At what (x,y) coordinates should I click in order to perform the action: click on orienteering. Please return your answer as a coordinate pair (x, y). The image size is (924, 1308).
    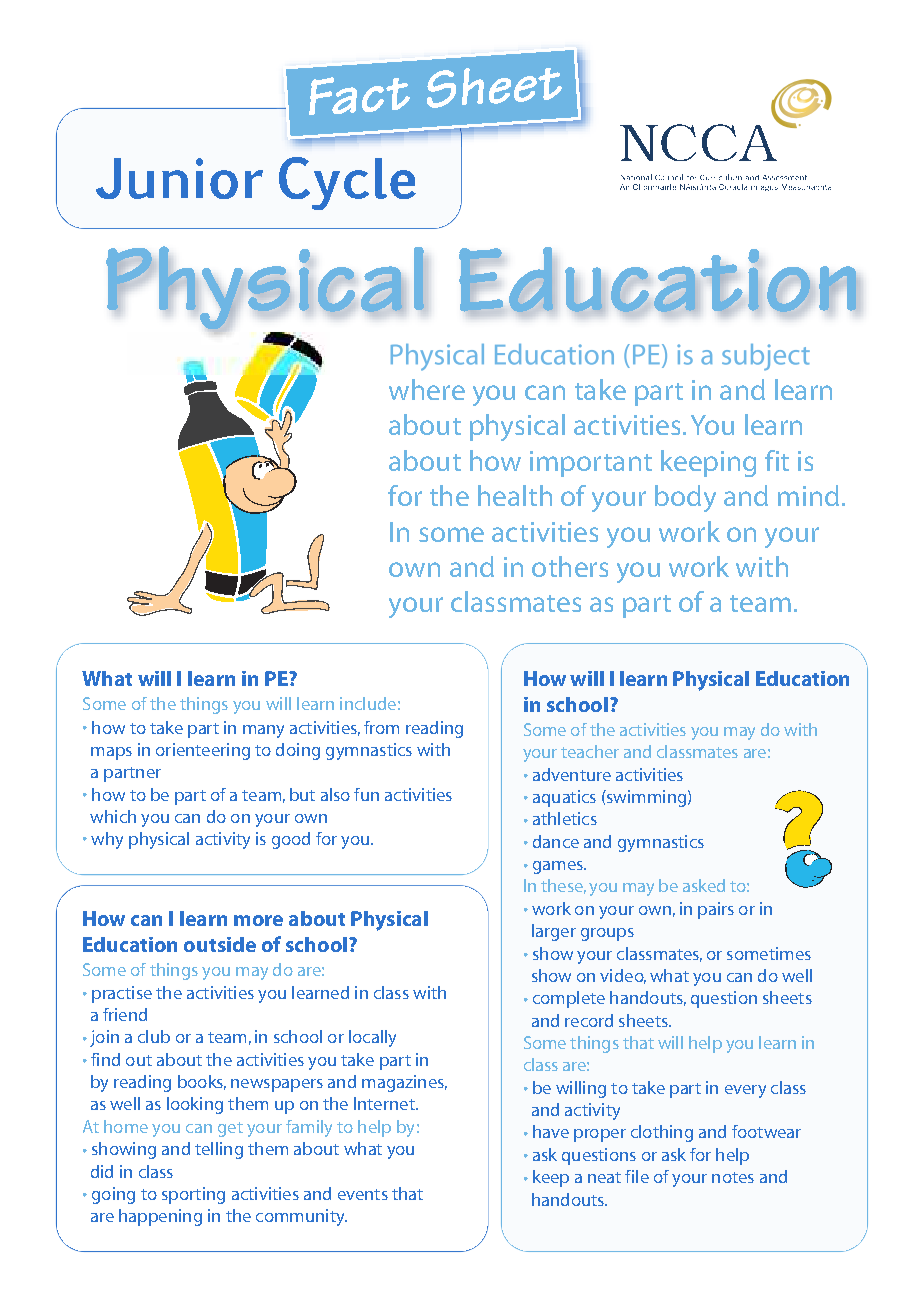
    Looking at the image, I should click on (203, 751).
